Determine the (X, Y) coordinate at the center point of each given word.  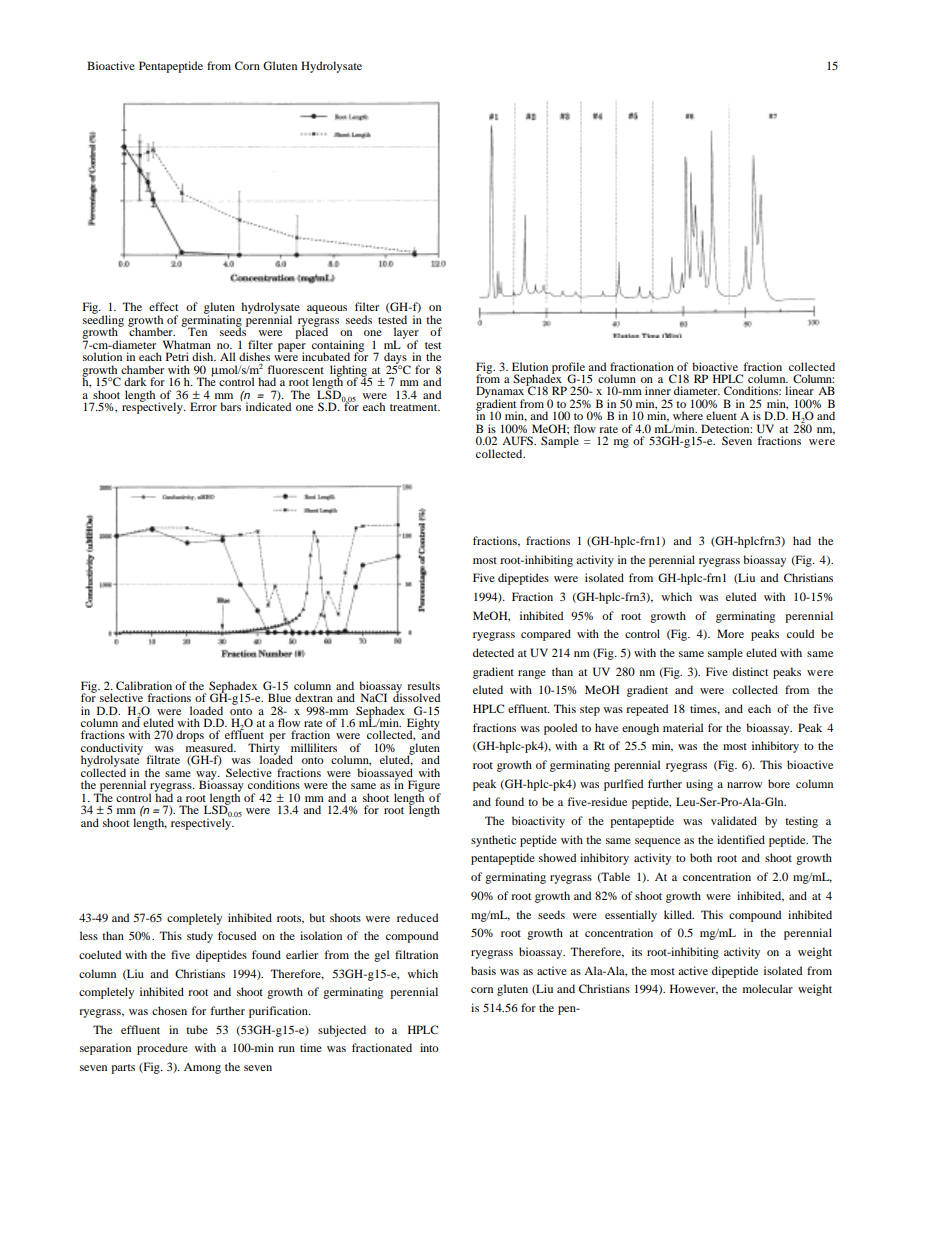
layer (406, 334)
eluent (721, 415)
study (200, 937)
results (423, 685)
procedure (162, 1049)
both (701, 857)
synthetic (493, 841)
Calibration (144, 685)
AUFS (518, 440)
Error (203, 406)
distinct (750, 671)
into (429, 1047)
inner (658, 390)
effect (163, 306)
